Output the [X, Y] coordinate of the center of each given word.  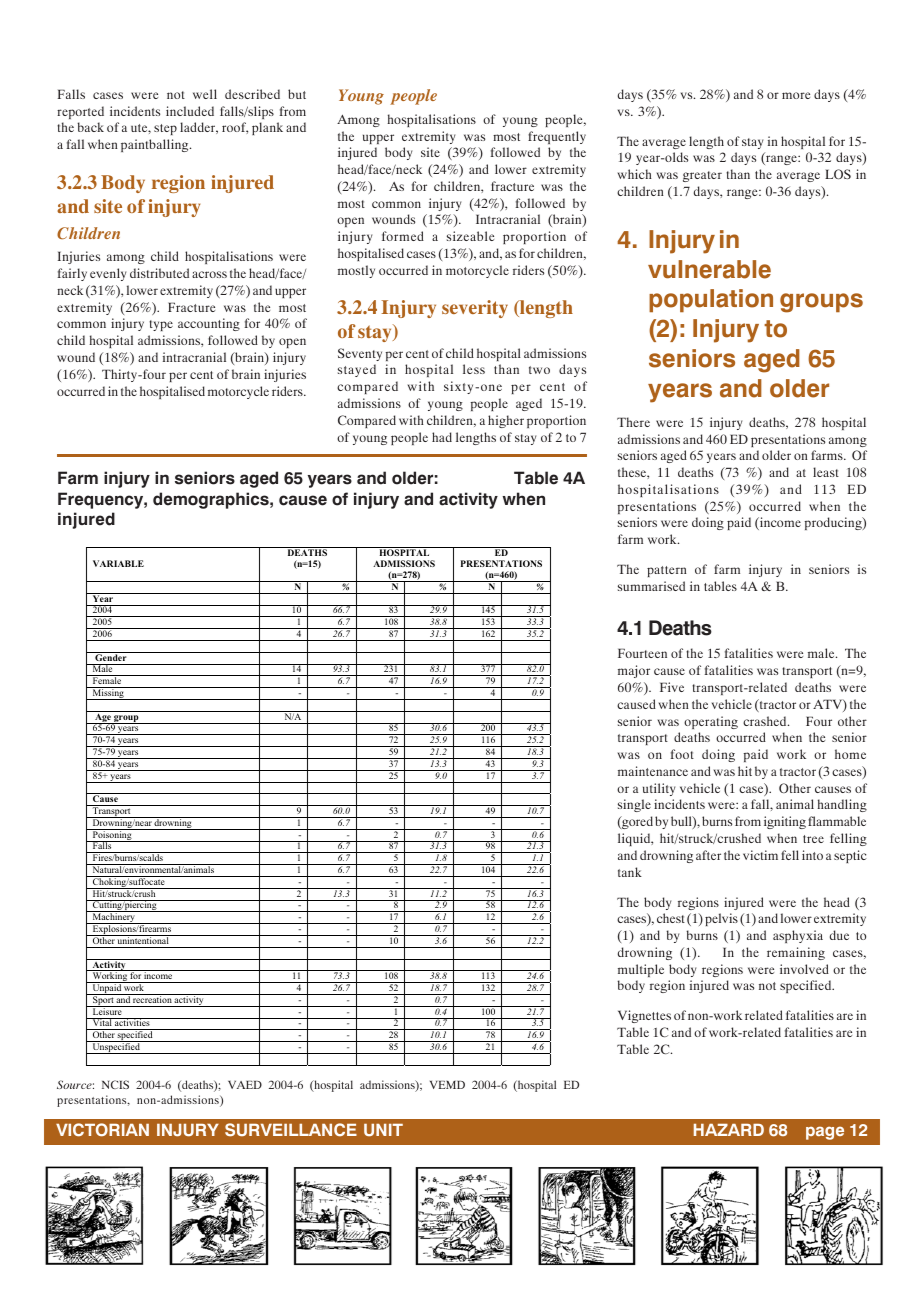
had [442, 437]
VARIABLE [118, 563]
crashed [766, 721]
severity [475, 309]
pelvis [721, 919]
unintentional [143, 939]
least [826, 472]
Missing [108, 693]
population [711, 300]
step [165, 129]
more [796, 95]
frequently [557, 137]
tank [630, 872]
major [634, 671]
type [161, 325]
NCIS [115, 1084]
